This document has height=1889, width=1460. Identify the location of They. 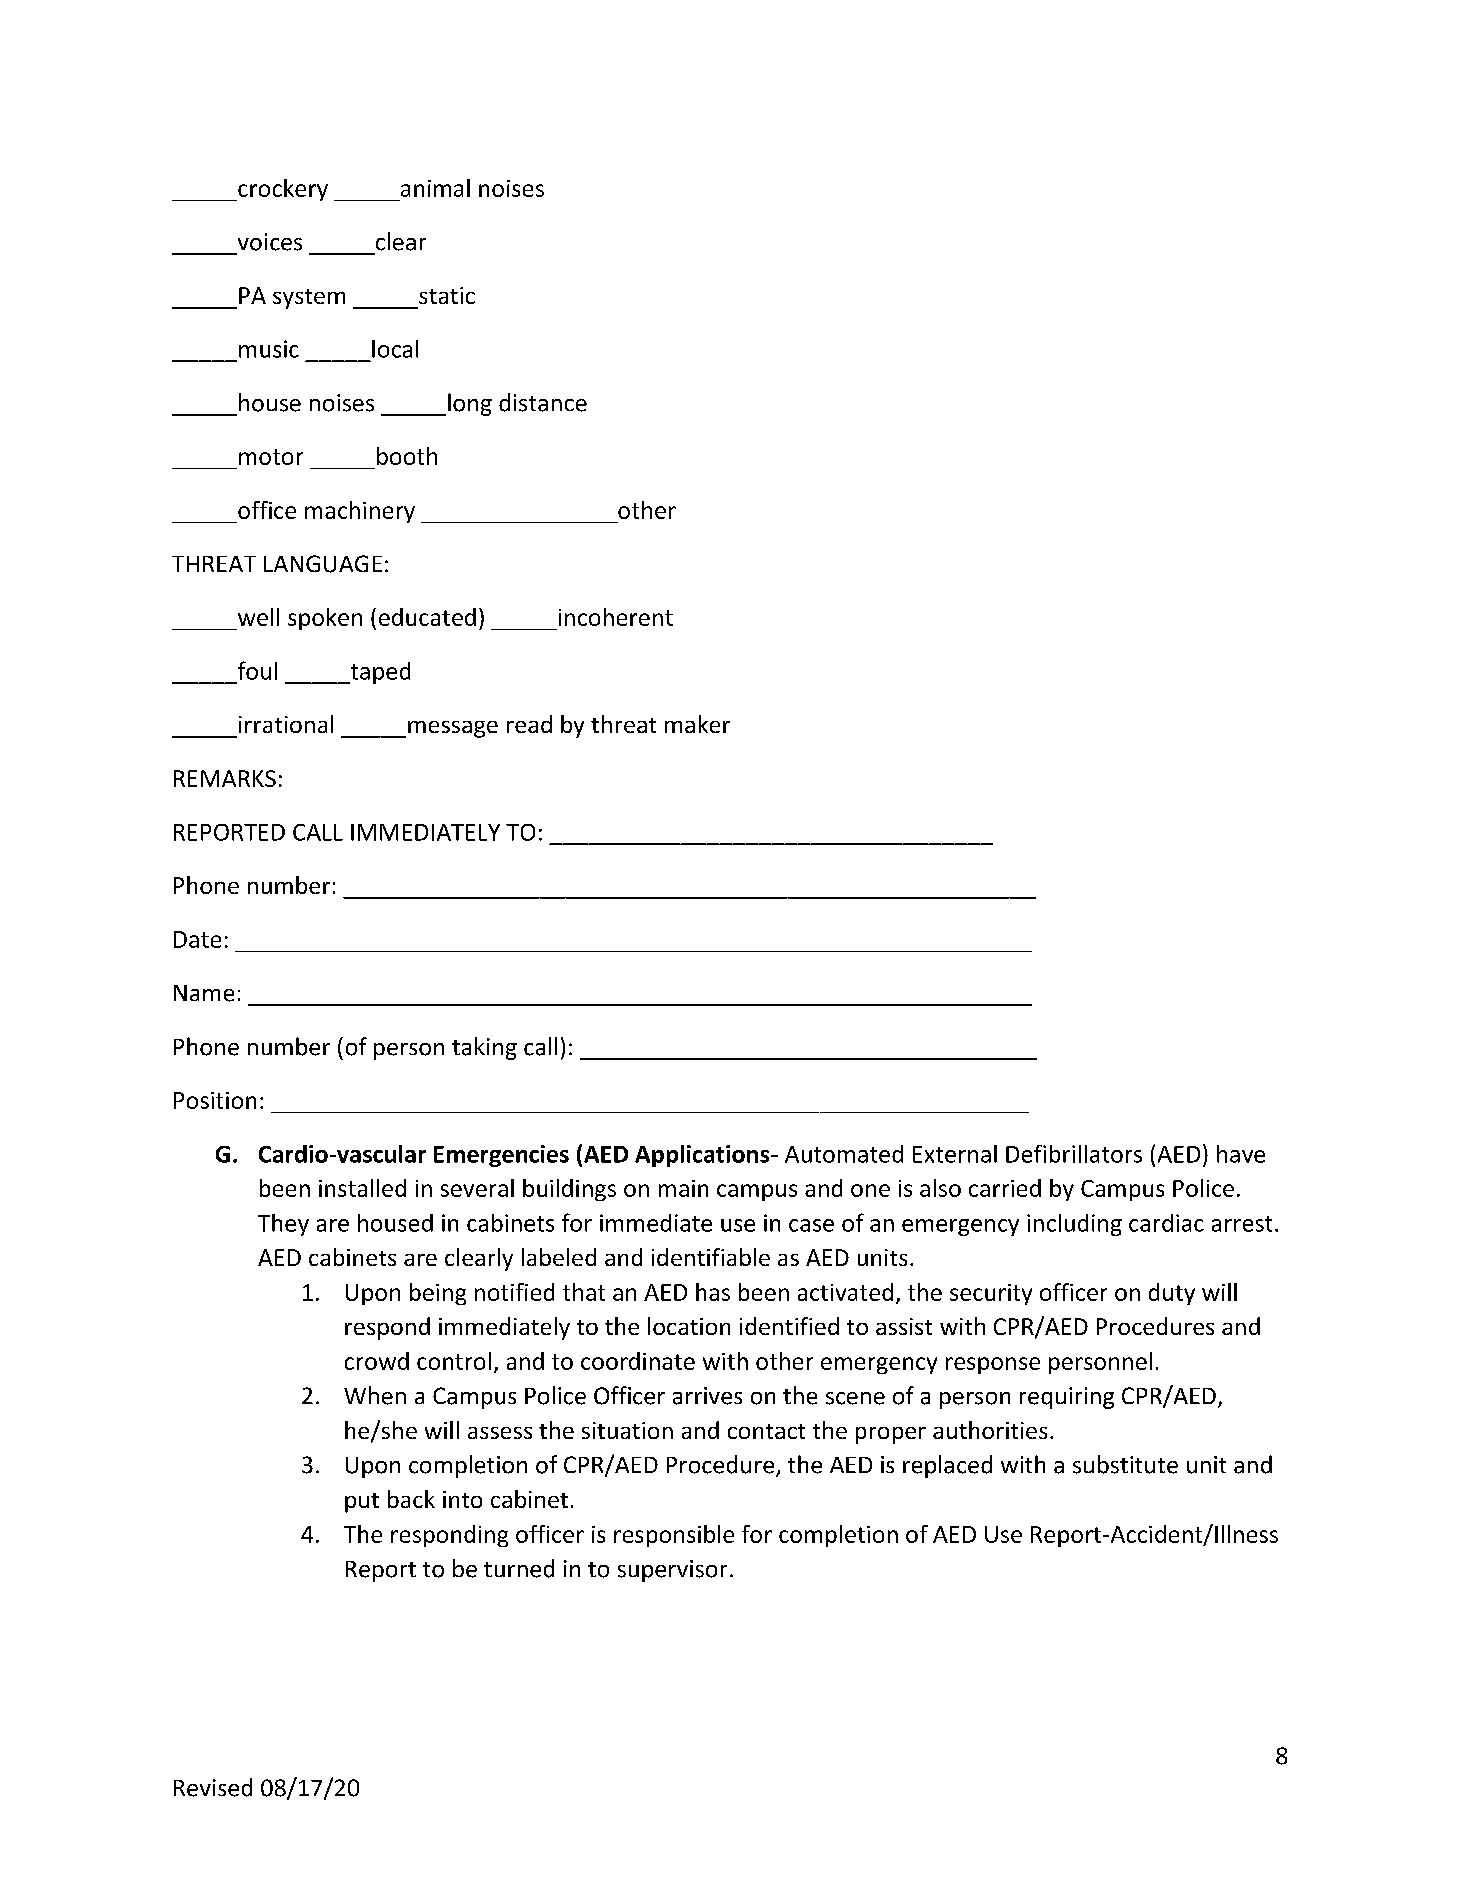
(283, 1225).
